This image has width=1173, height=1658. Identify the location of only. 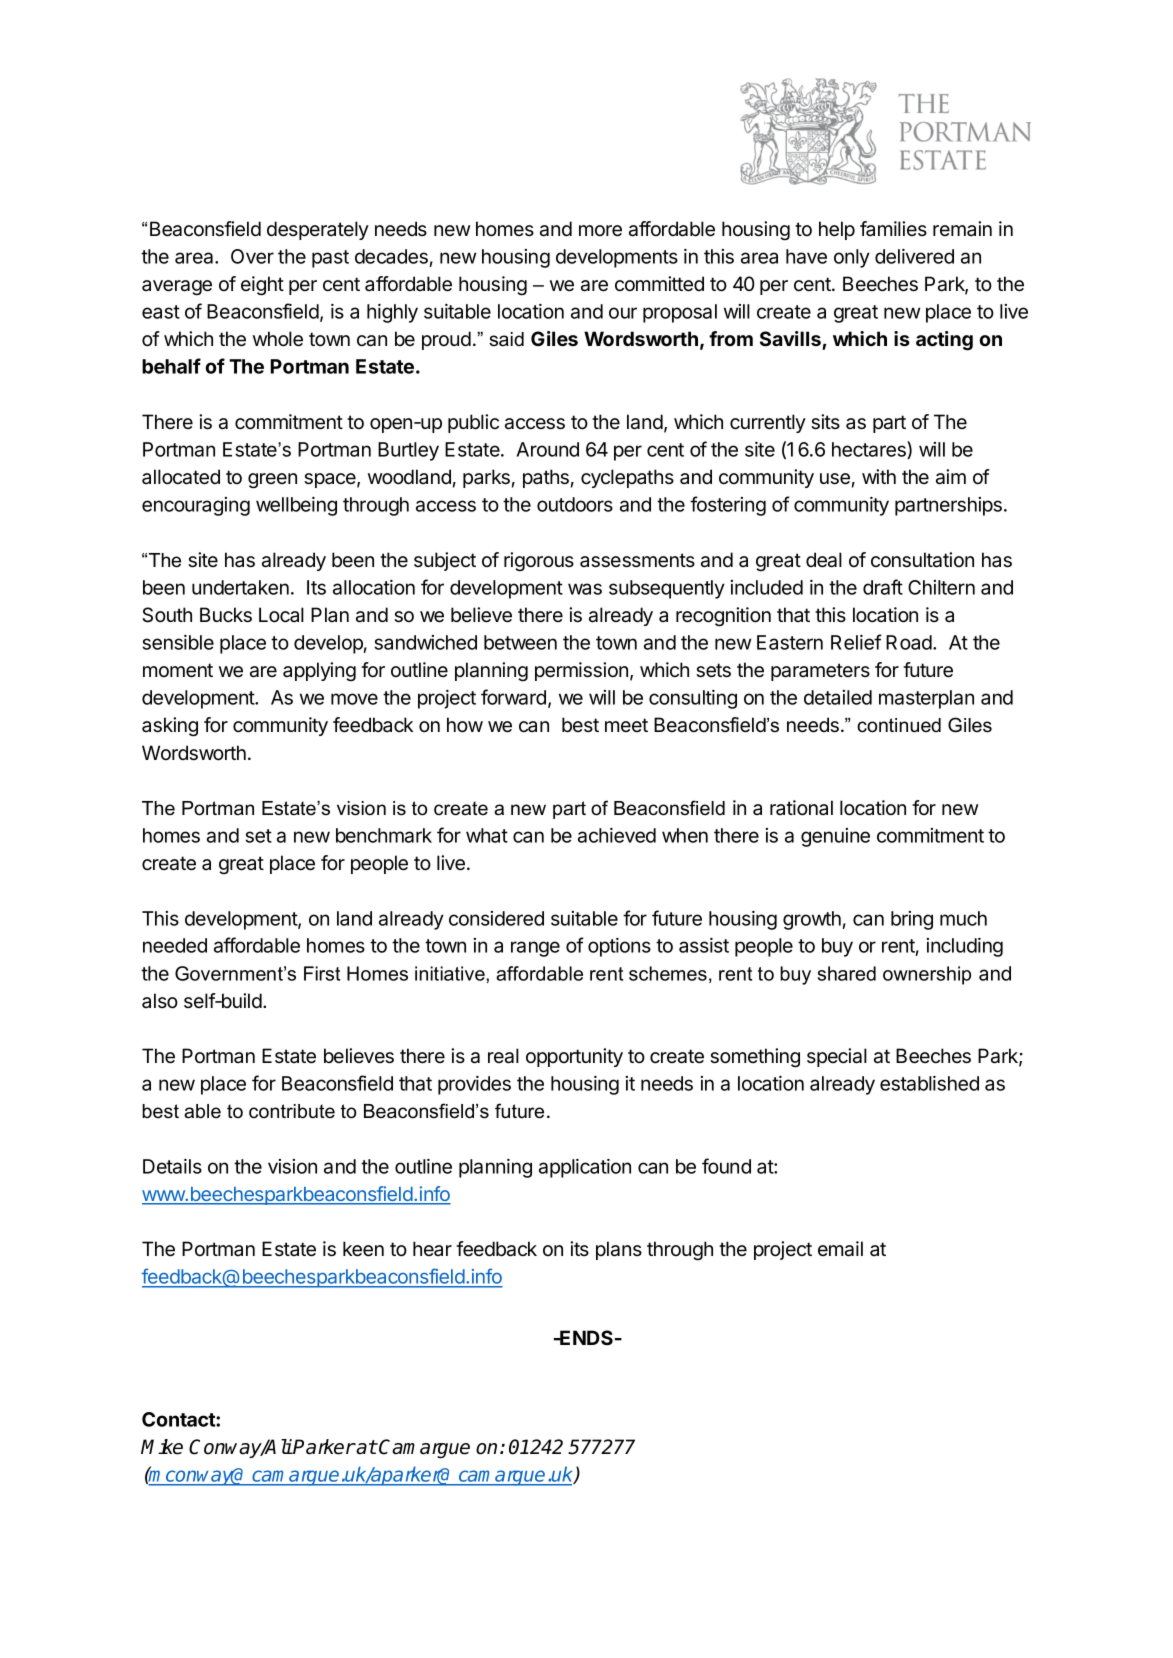
(852, 258).
